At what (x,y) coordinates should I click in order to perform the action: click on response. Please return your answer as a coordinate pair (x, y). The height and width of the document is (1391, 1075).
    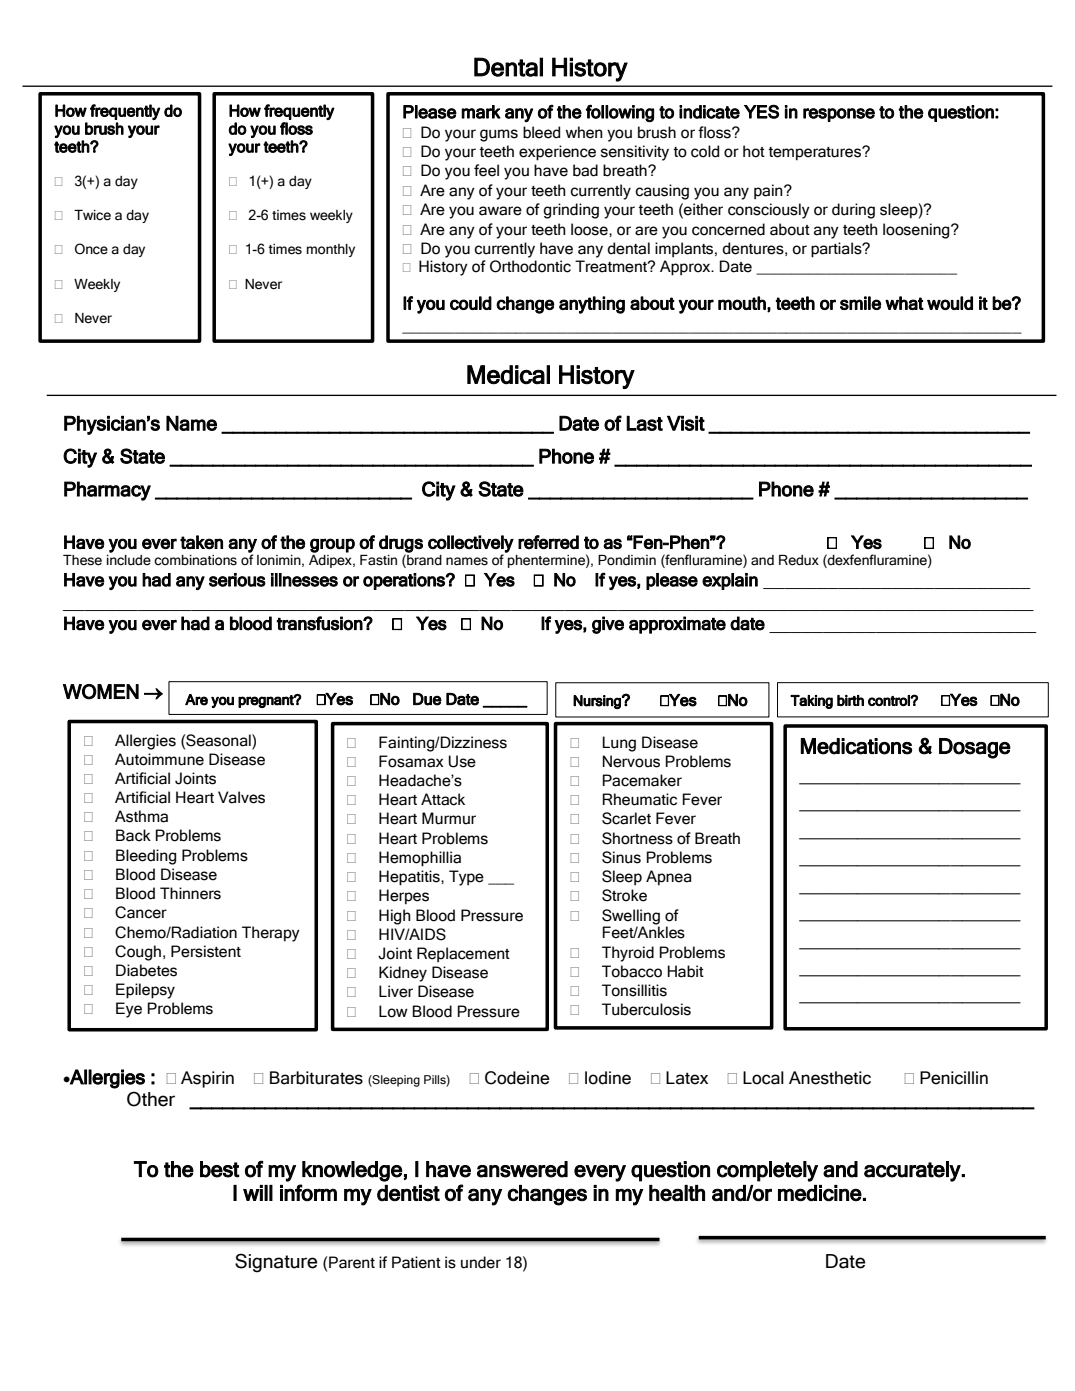
    Looking at the image, I should click on (839, 115).
